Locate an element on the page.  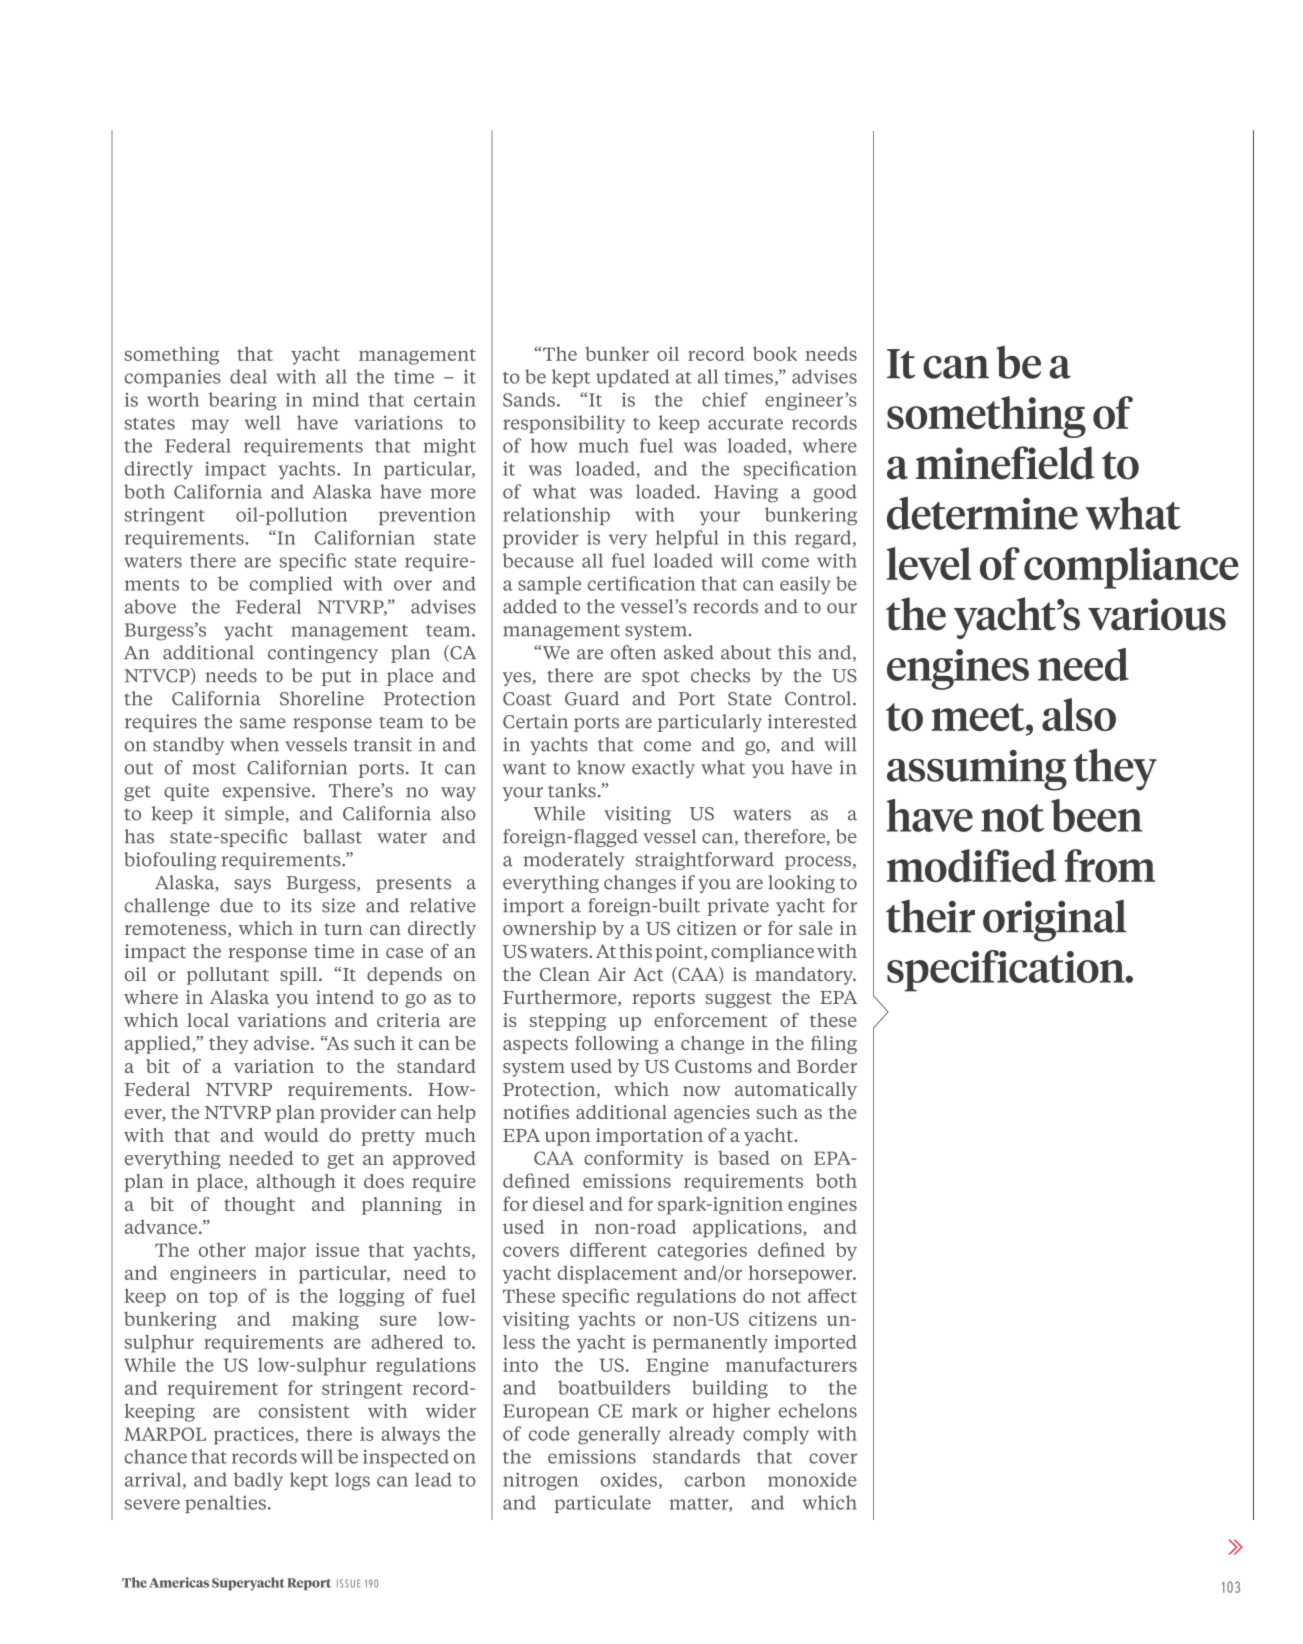
minefield is located at coordinates (1005, 463).
